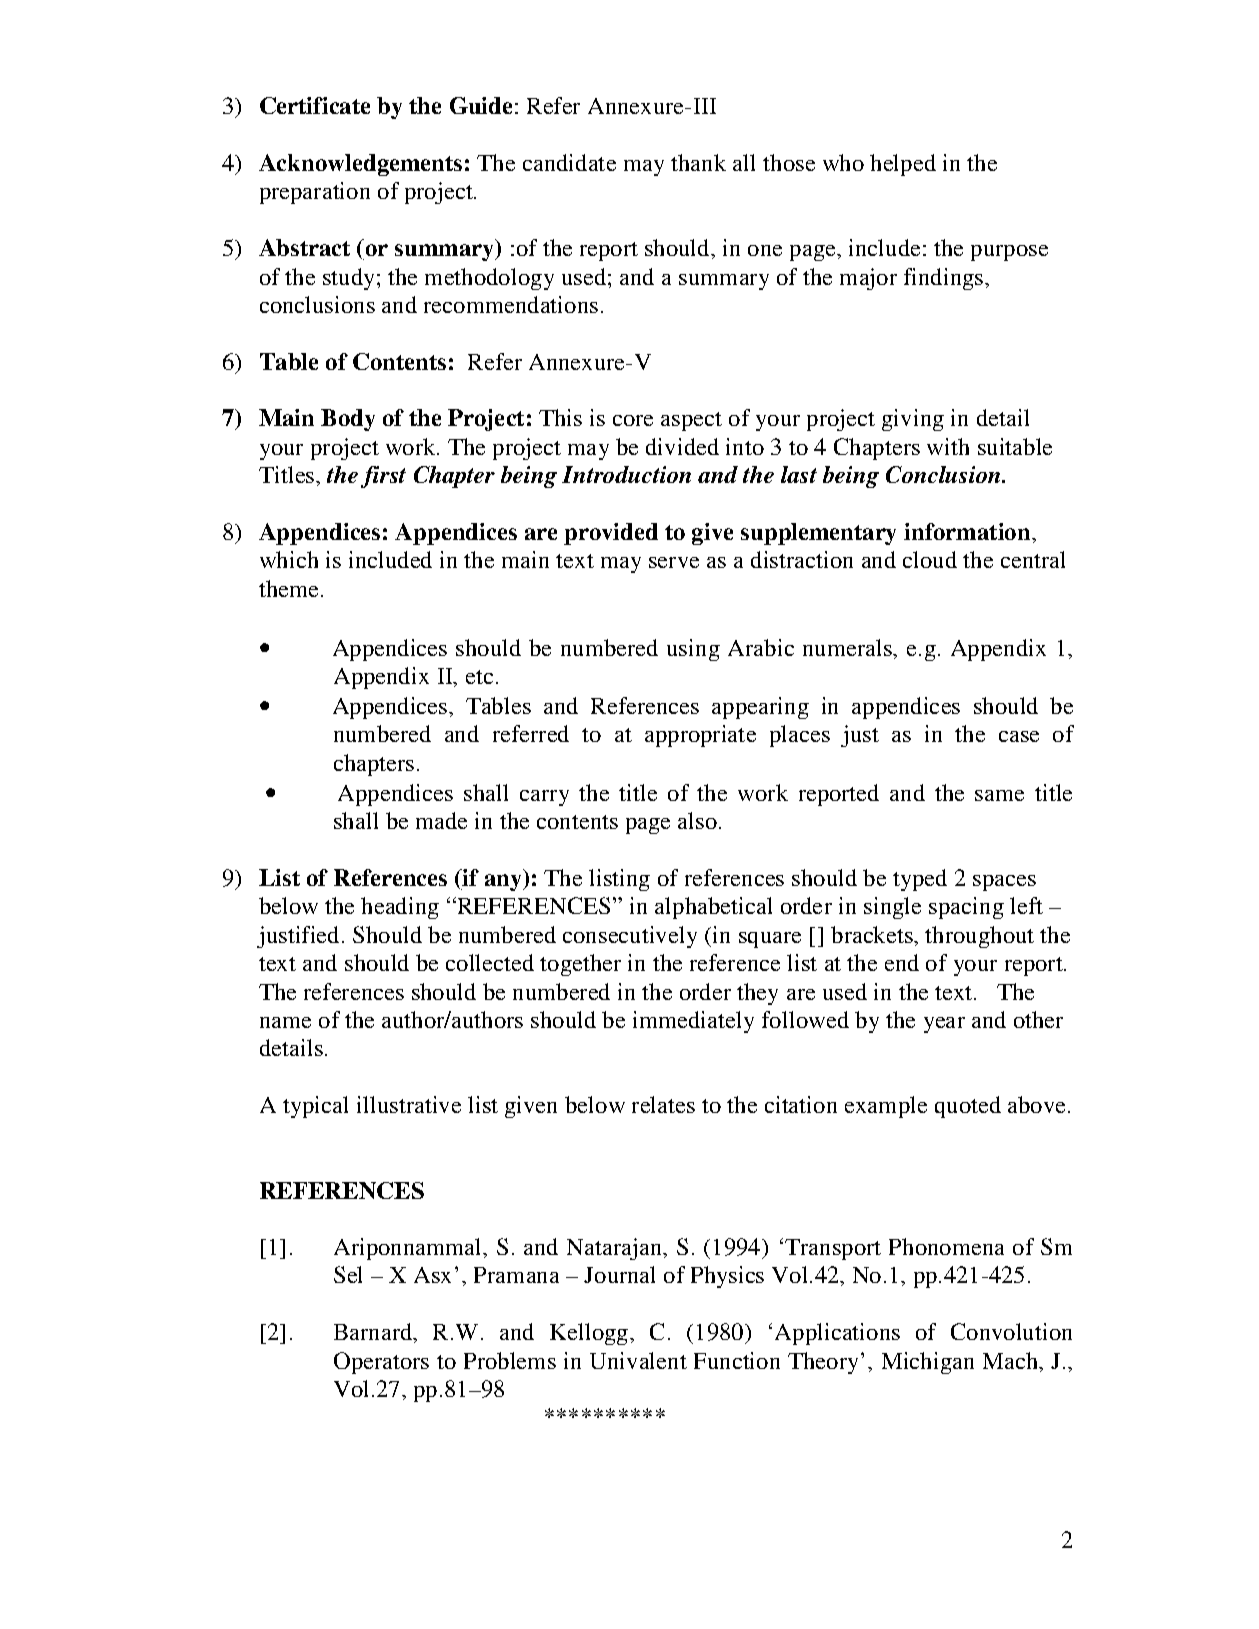 This screenshot has width=1259, height=1629. Describe the element at coordinates (638, 1360) in the screenshot. I see `Univalent` at that location.
